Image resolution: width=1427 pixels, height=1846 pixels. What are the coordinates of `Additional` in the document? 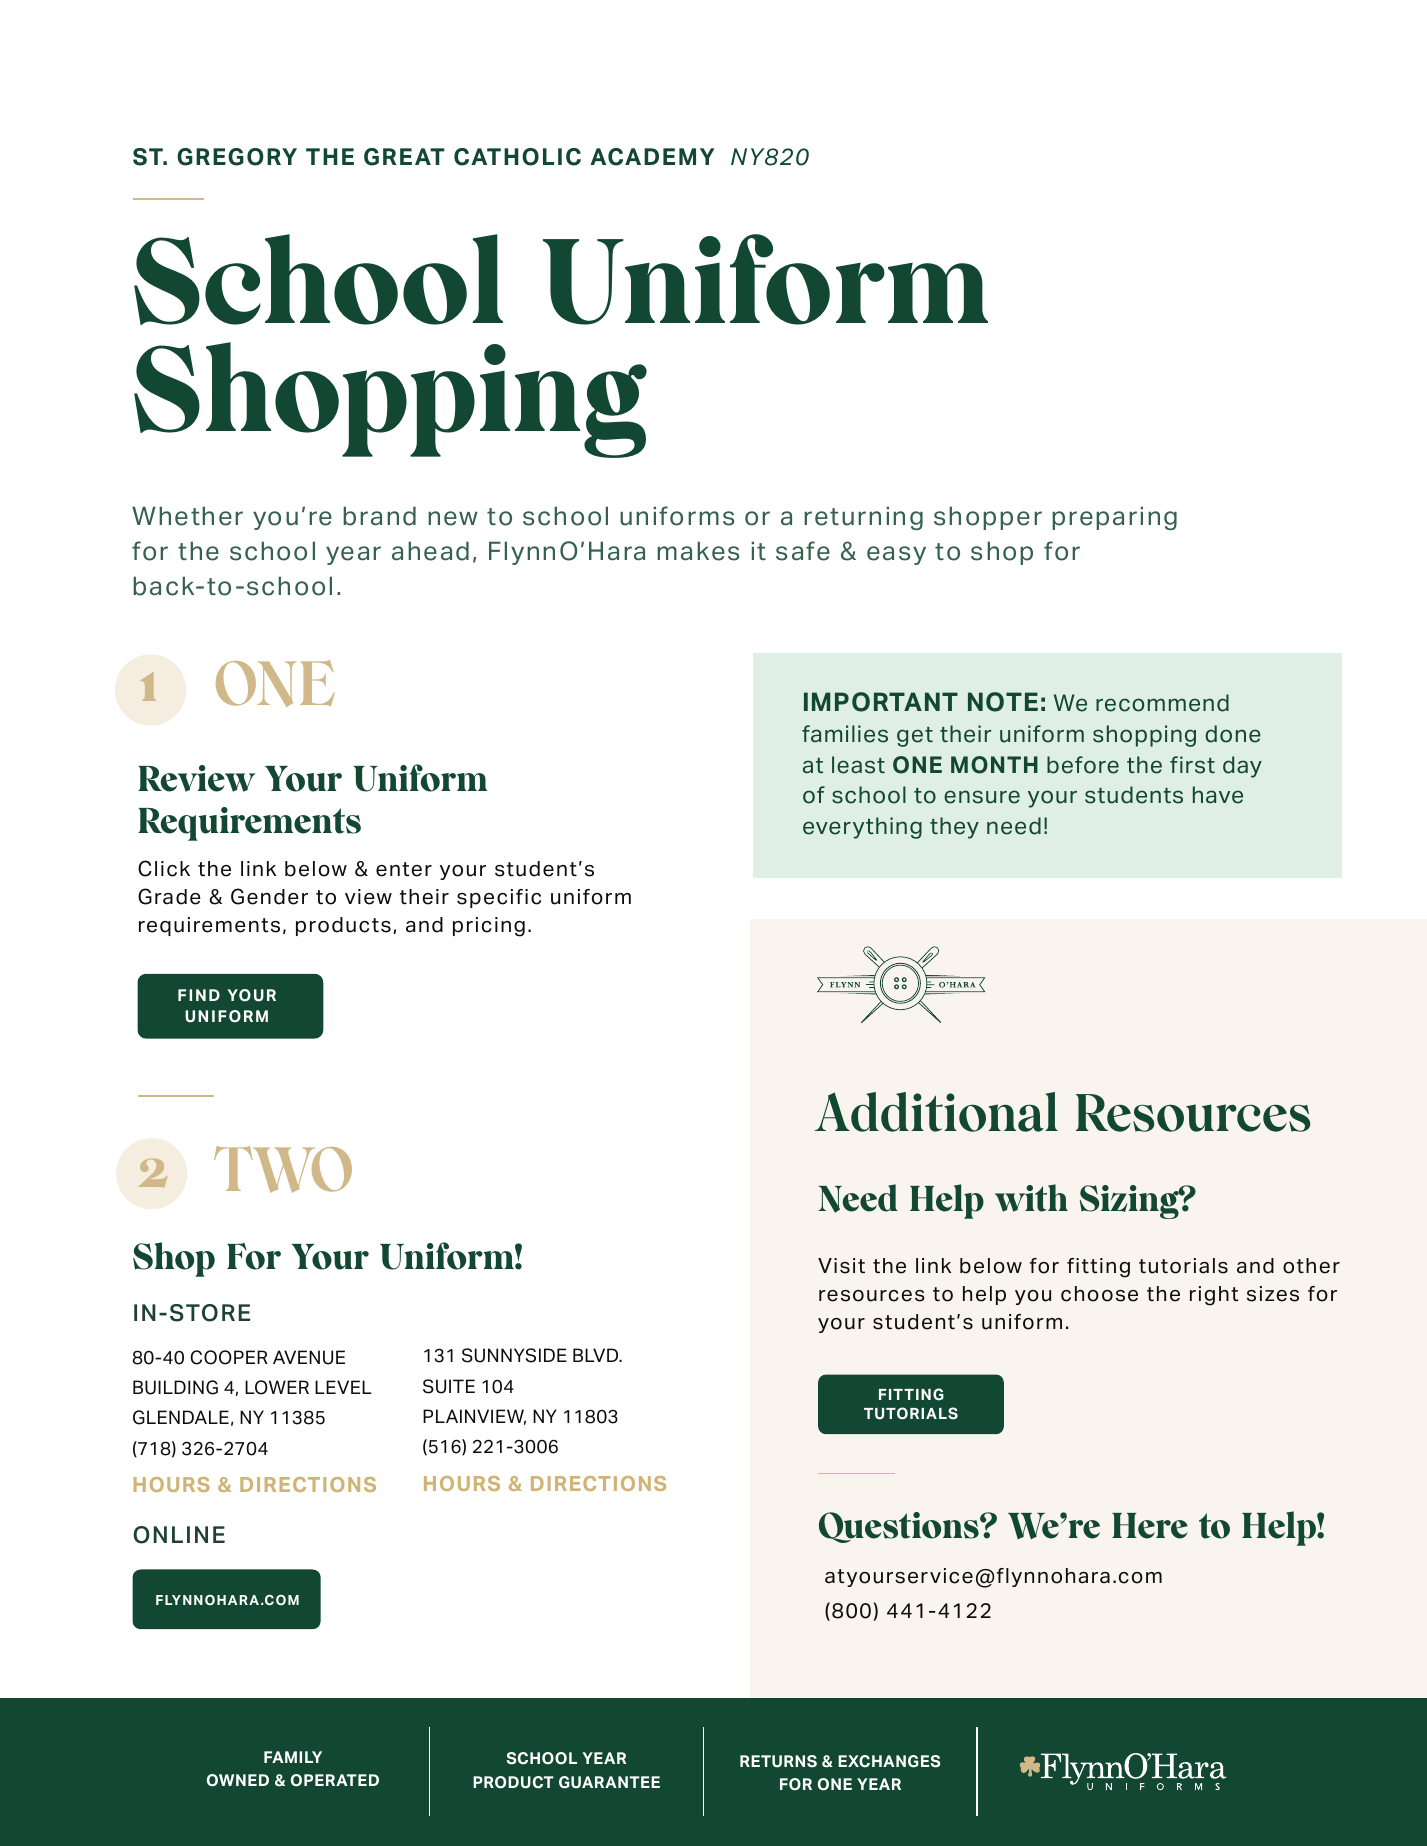 It's located at (936, 1112).
